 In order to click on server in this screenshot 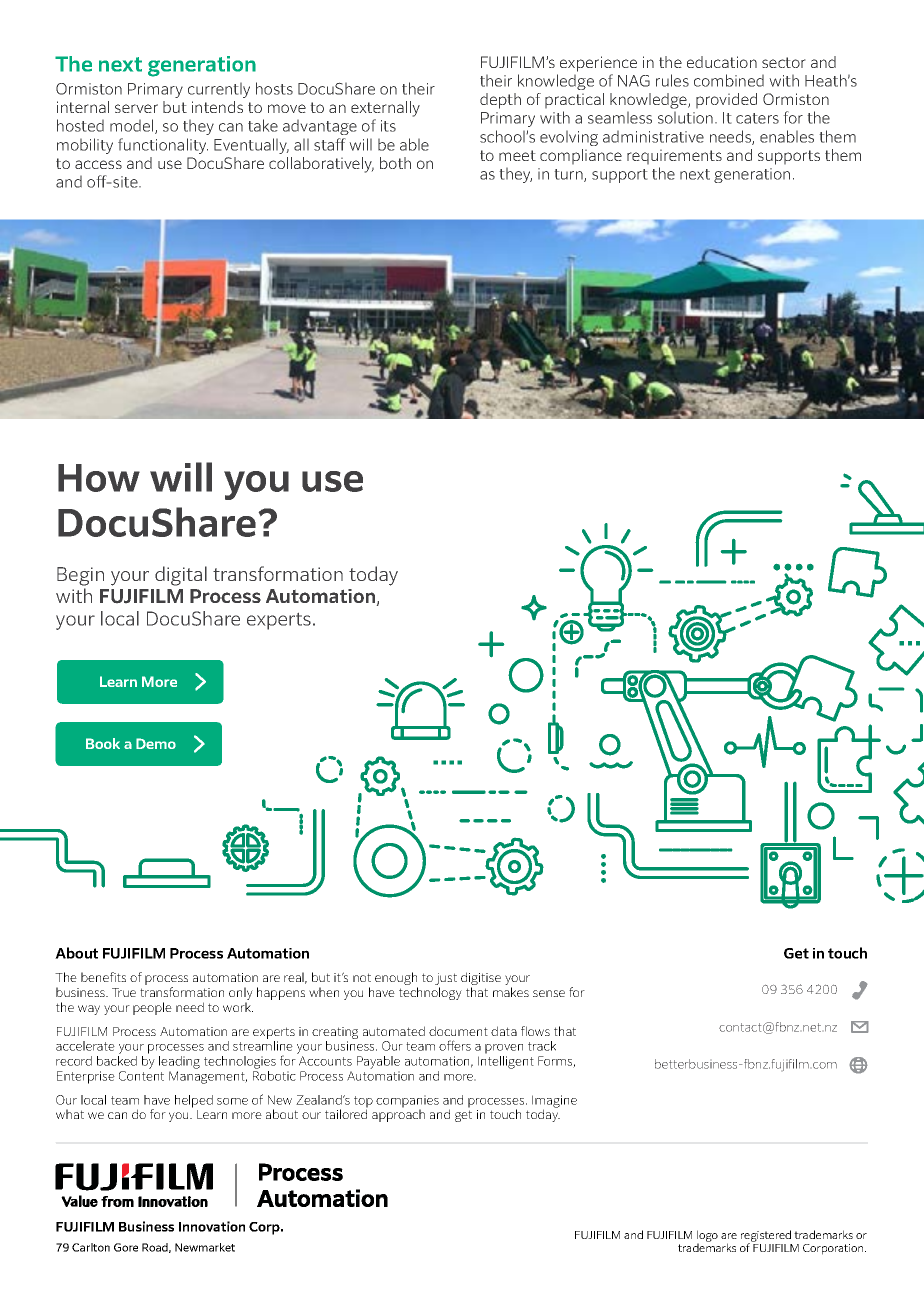, I will do `click(136, 108)`.
